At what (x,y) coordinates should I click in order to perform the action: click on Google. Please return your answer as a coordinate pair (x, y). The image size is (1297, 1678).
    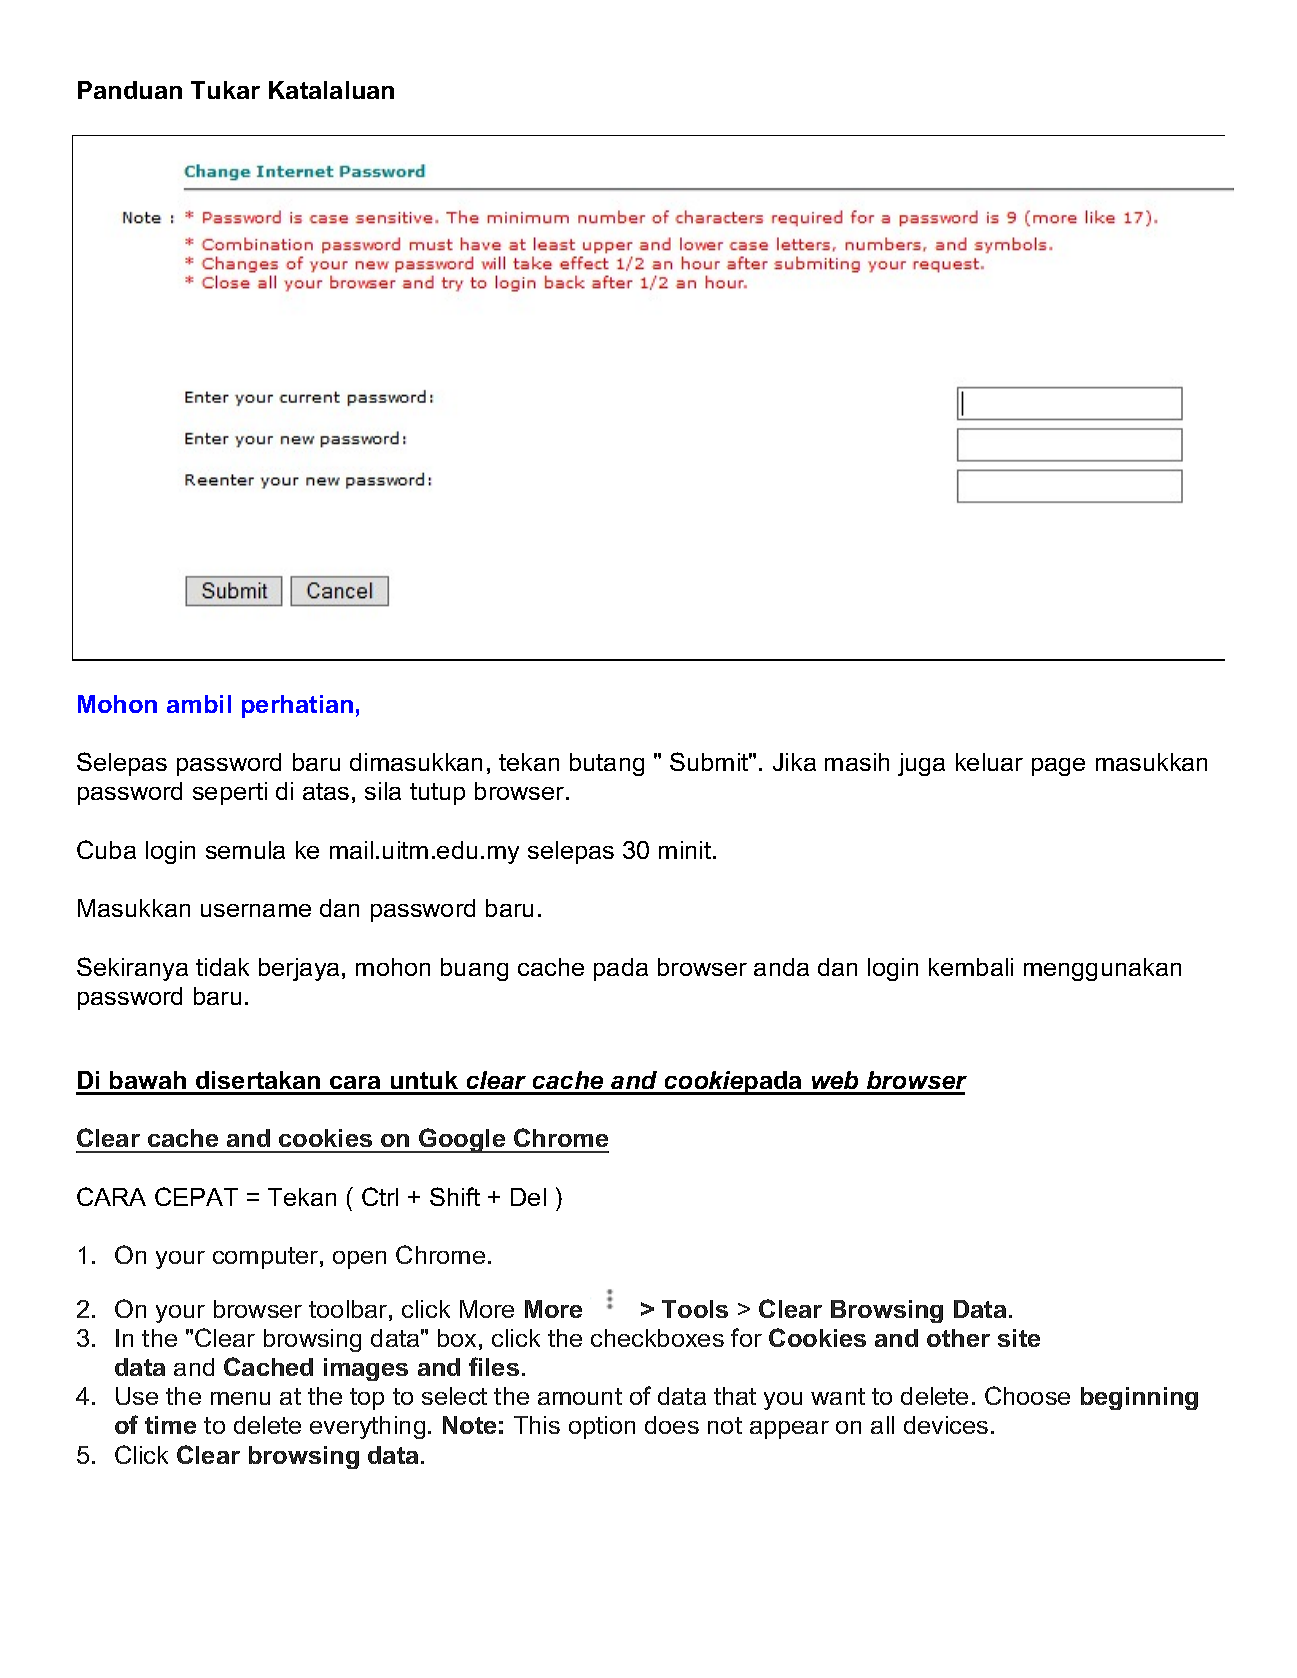
    Looking at the image, I should click on (462, 1140).
